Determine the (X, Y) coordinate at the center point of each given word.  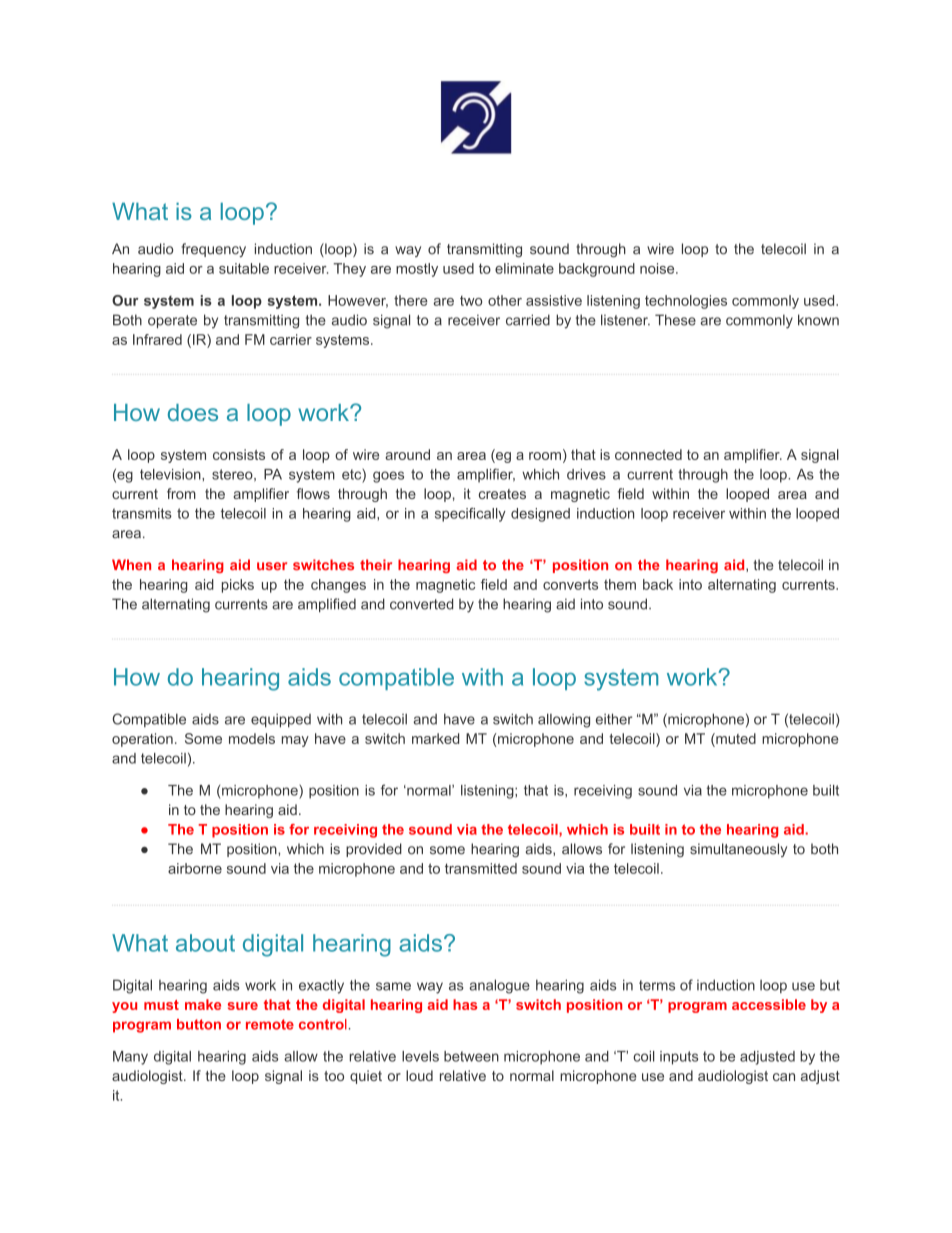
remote (270, 1024)
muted (735, 740)
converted (421, 604)
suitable (244, 268)
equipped (281, 721)
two (471, 301)
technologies (686, 302)
